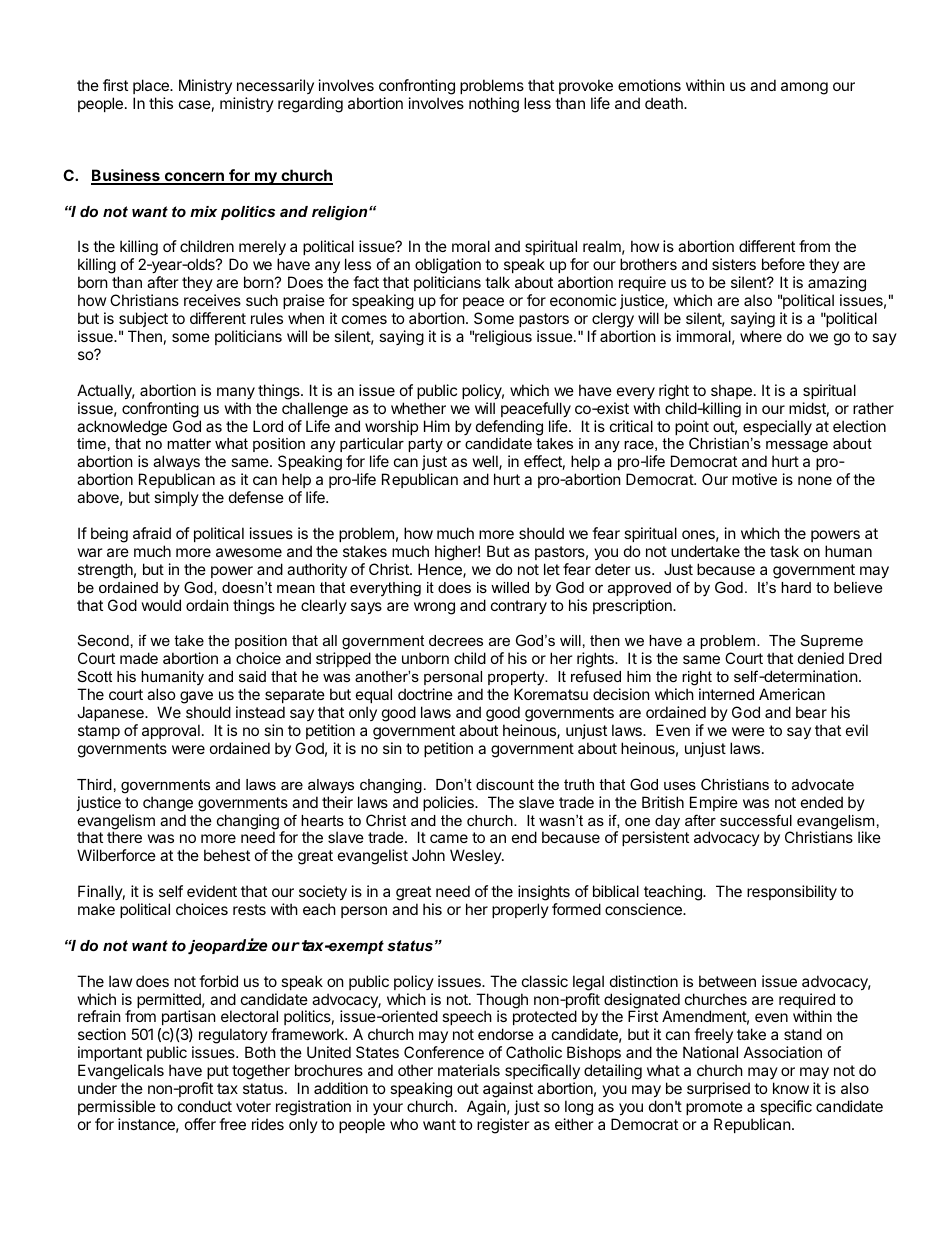 This screenshot has height=1233, width=952. What do you see at coordinates (161, 103) in the screenshot?
I see `this` at bounding box center [161, 103].
